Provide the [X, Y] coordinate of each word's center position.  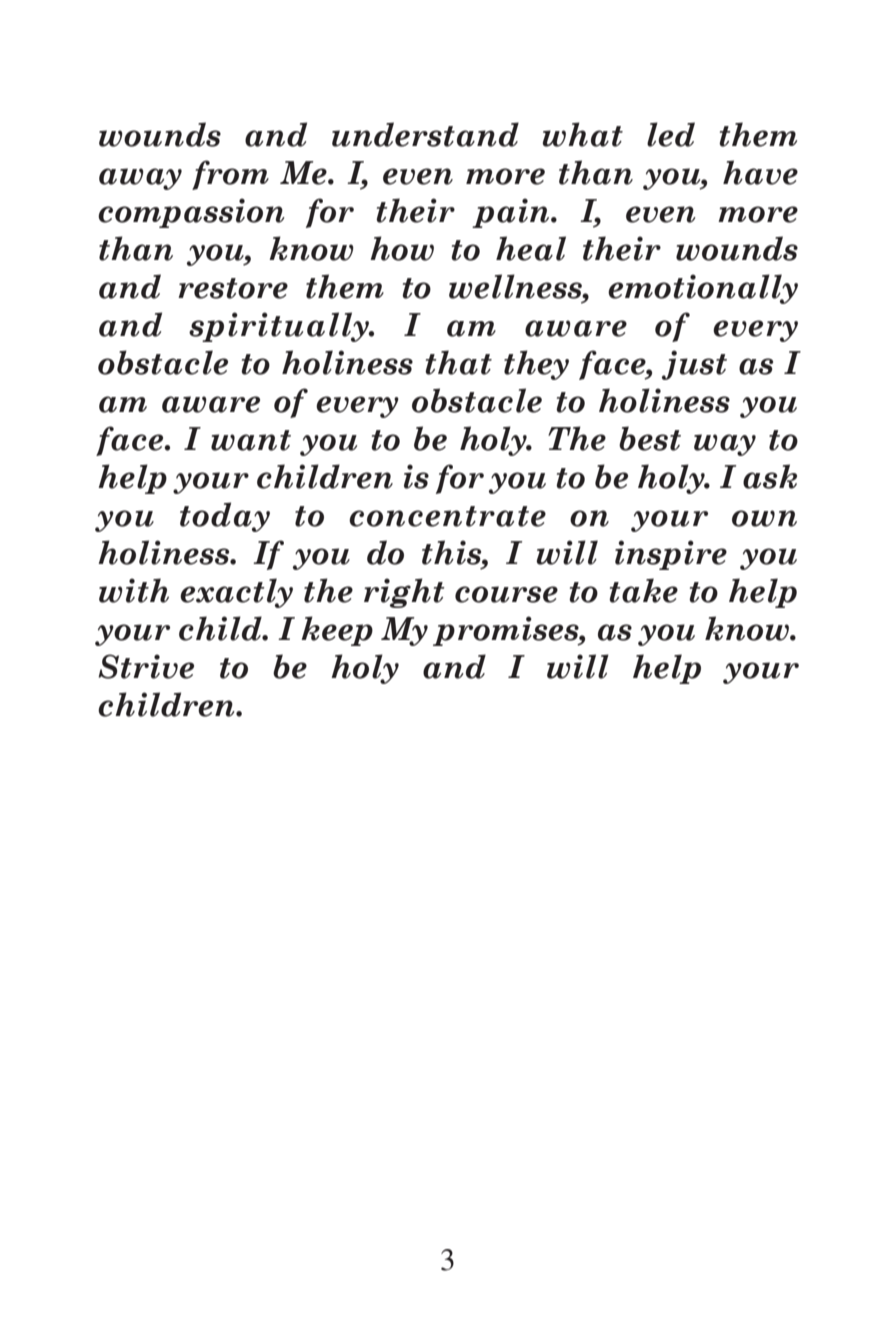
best [650, 438]
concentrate [447, 516]
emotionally [703, 289]
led [671, 134]
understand [425, 134]
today [225, 517]
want [251, 440]
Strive [146, 666]
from [230, 175]
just [694, 365]
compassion [191, 213]
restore [233, 288]
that [458, 362]
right [404, 593]
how [402, 248]
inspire [671, 555]
